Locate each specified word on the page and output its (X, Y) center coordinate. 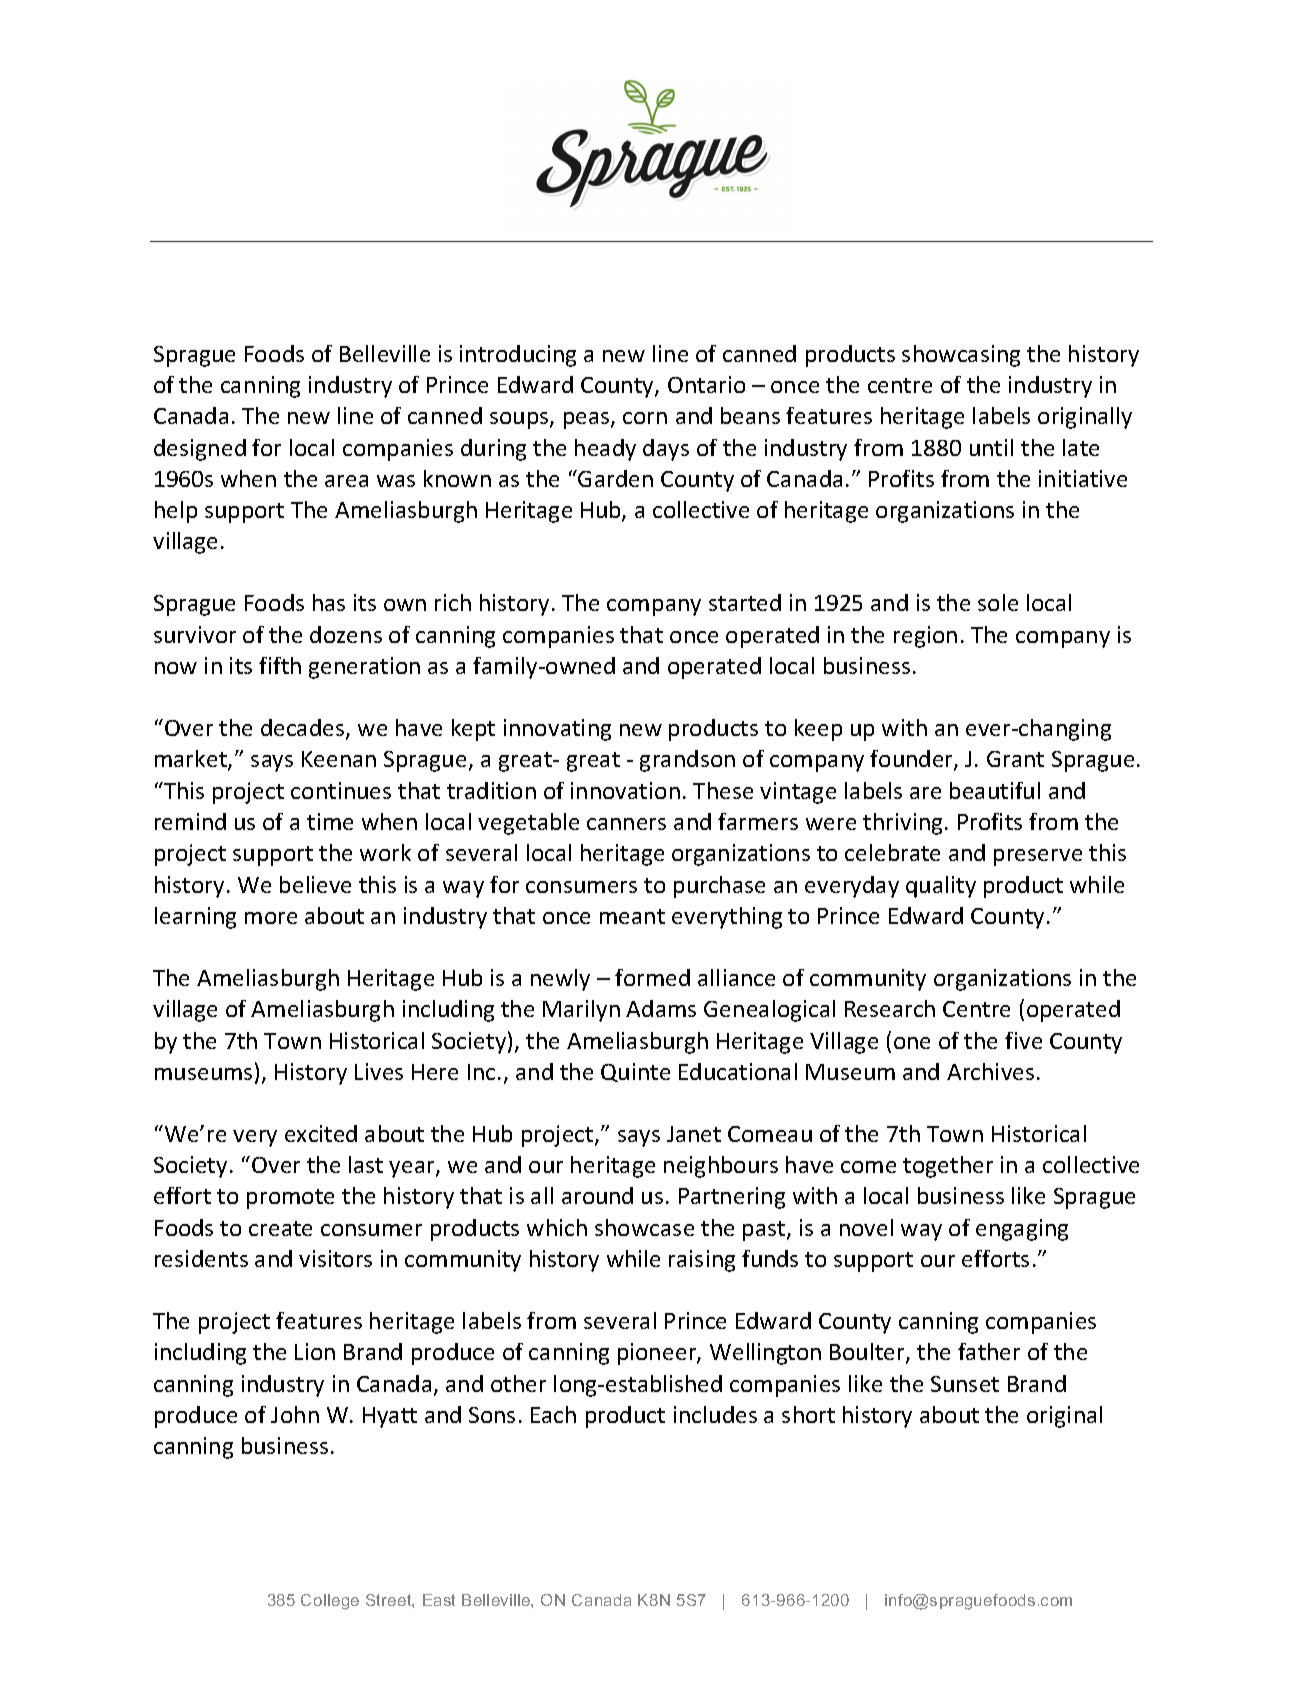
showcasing (961, 356)
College (330, 1602)
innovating (557, 730)
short (808, 1414)
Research (890, 1008)
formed (652, 977)
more (271, 918)
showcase (644, 1227)
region (925, 637)
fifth (280, 665)
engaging (1022, 1230)
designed (200, 450)
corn (645, 418)
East (439, 1600)
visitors (335, 1258)
